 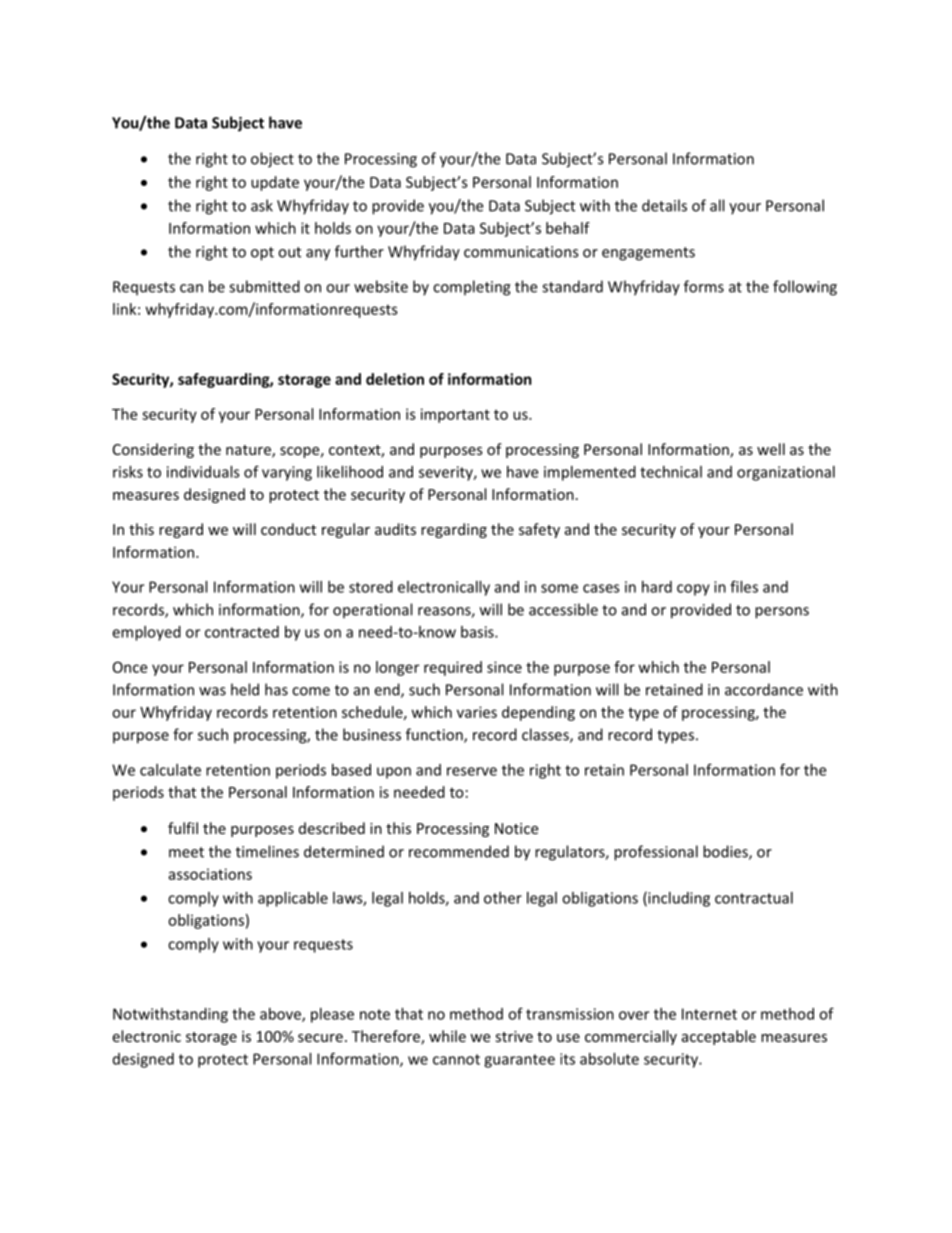 I want to click on files, so click(x=744, y=586).
